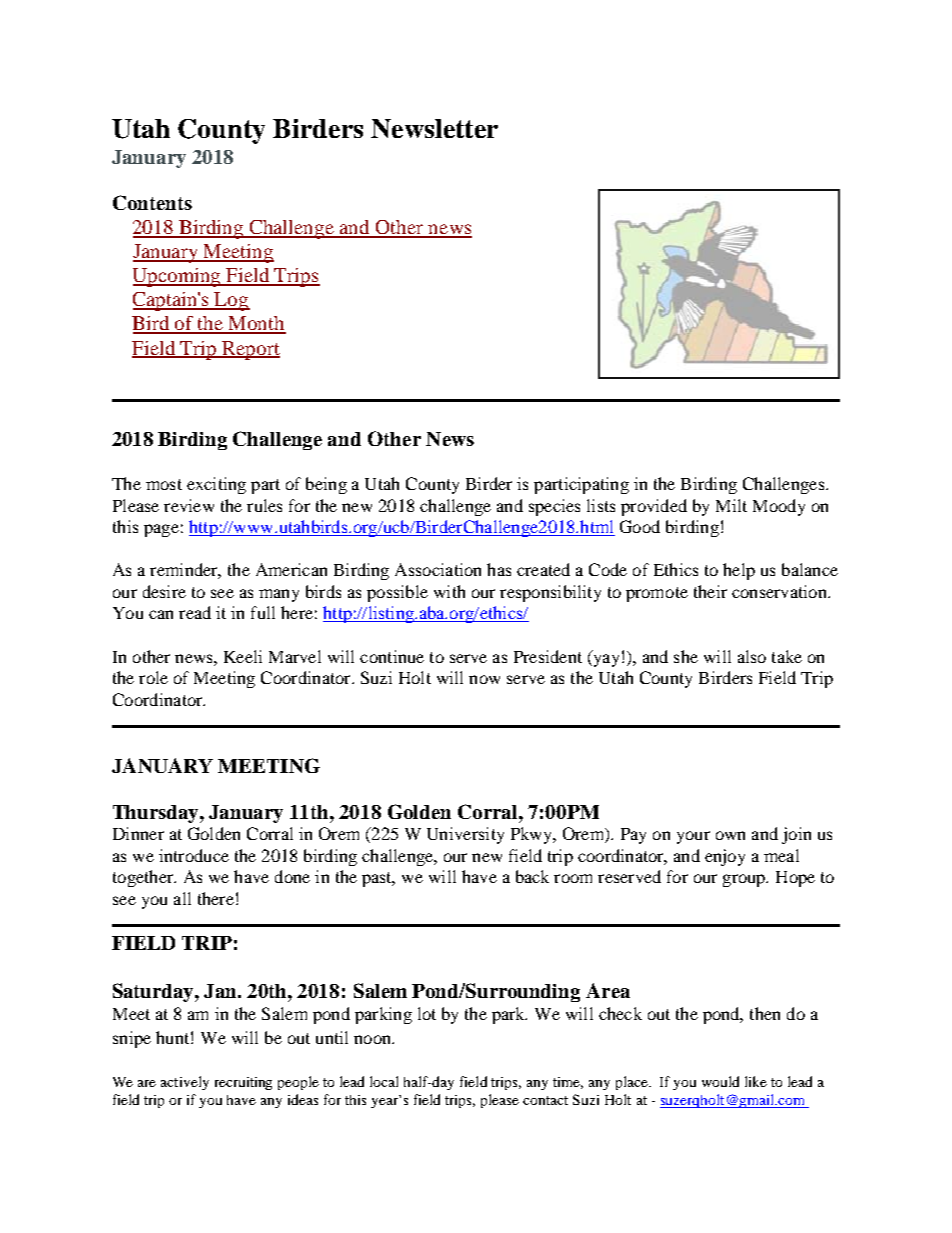  Describe the element at coordinates (195, 612) in the screenshot. I see `read` at that location.
